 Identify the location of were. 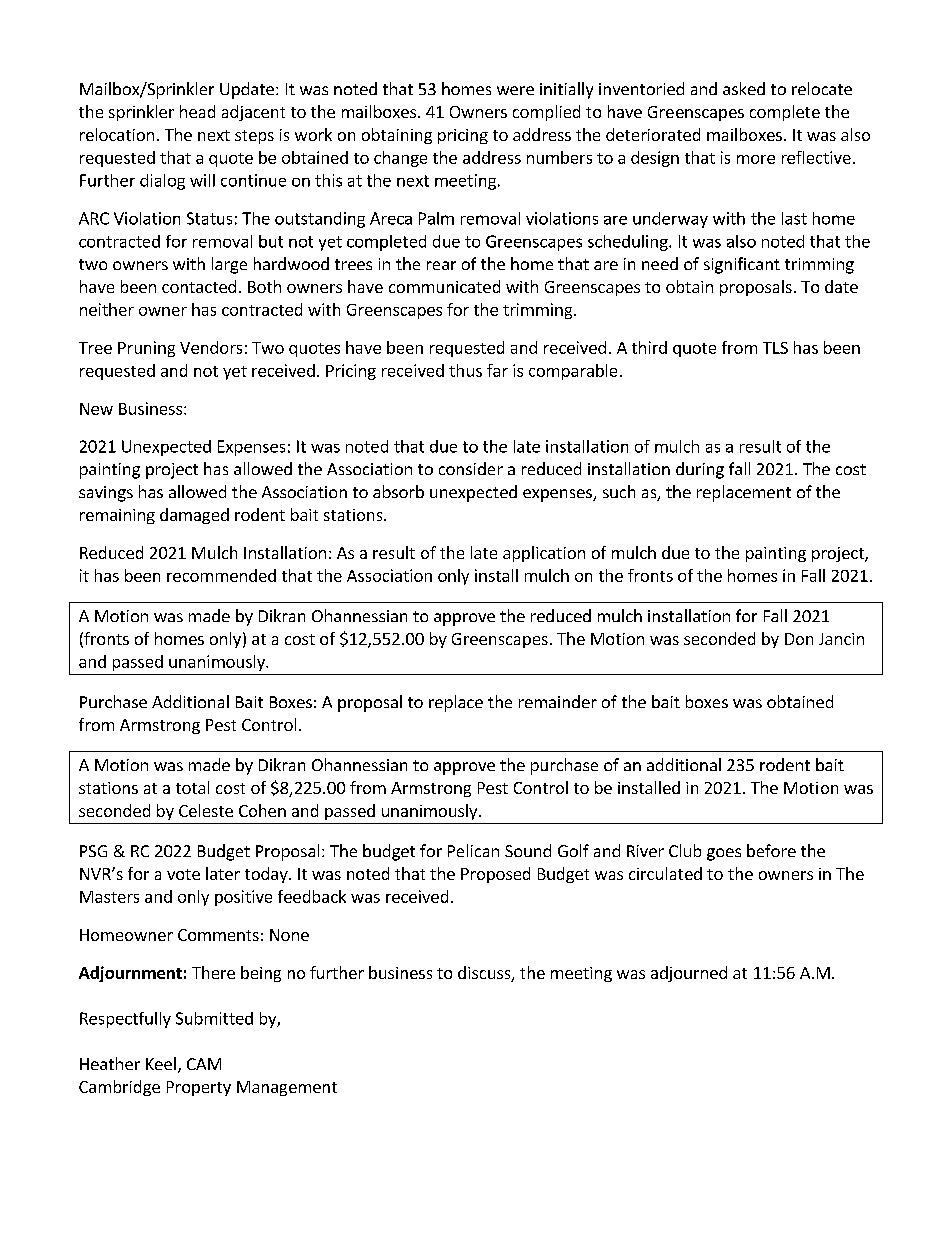
(515, 90).
